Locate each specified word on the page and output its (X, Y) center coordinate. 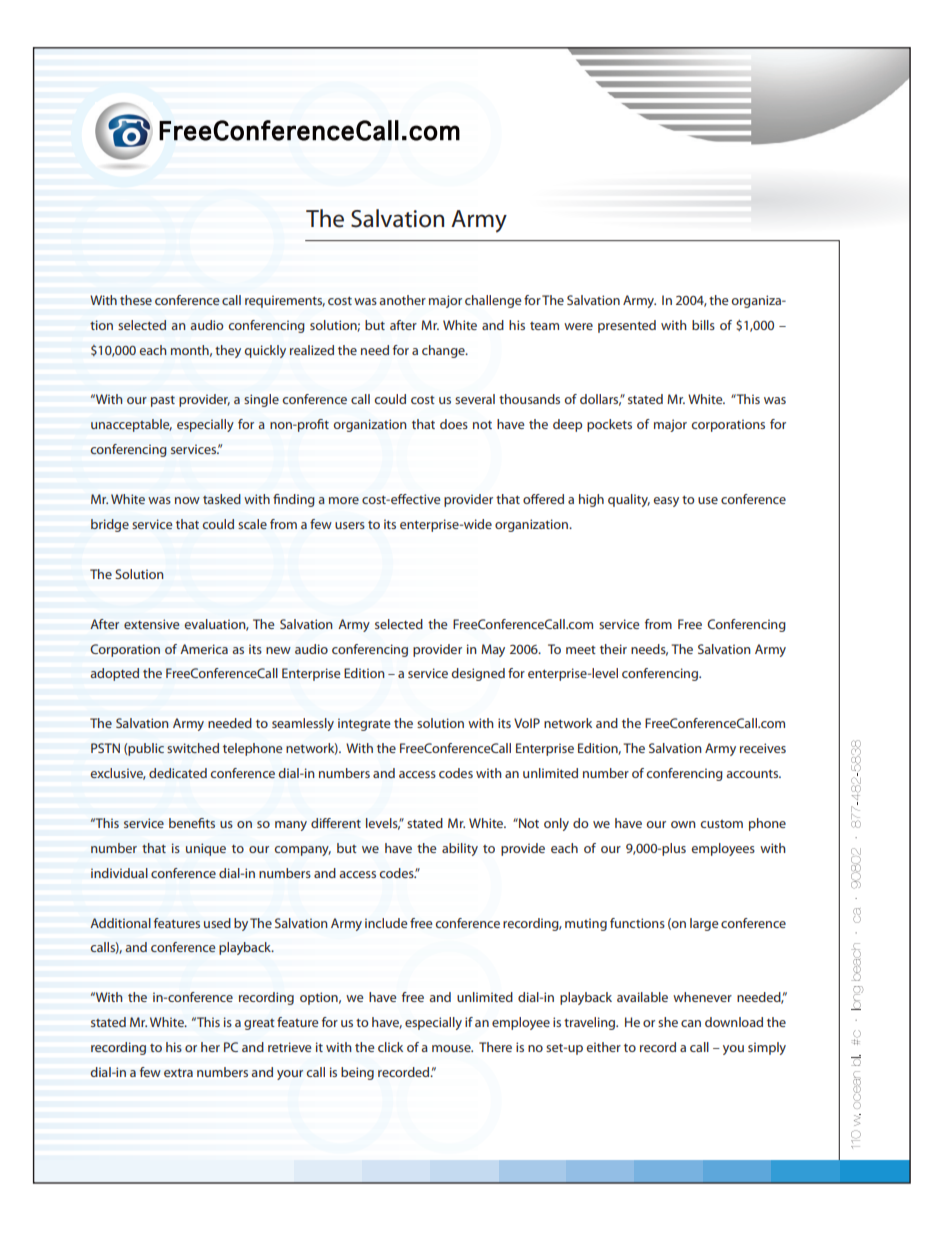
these (136, 300)
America (204, 649)
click (390, 1047)
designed (478, 674)
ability (460, 849)
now (187, 500)
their (613, 649)
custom (721, 824)
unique (206, 849)
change (444, 351)
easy (666, 502)
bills (703, 325)
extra (178, 1072)
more (344, 500)
